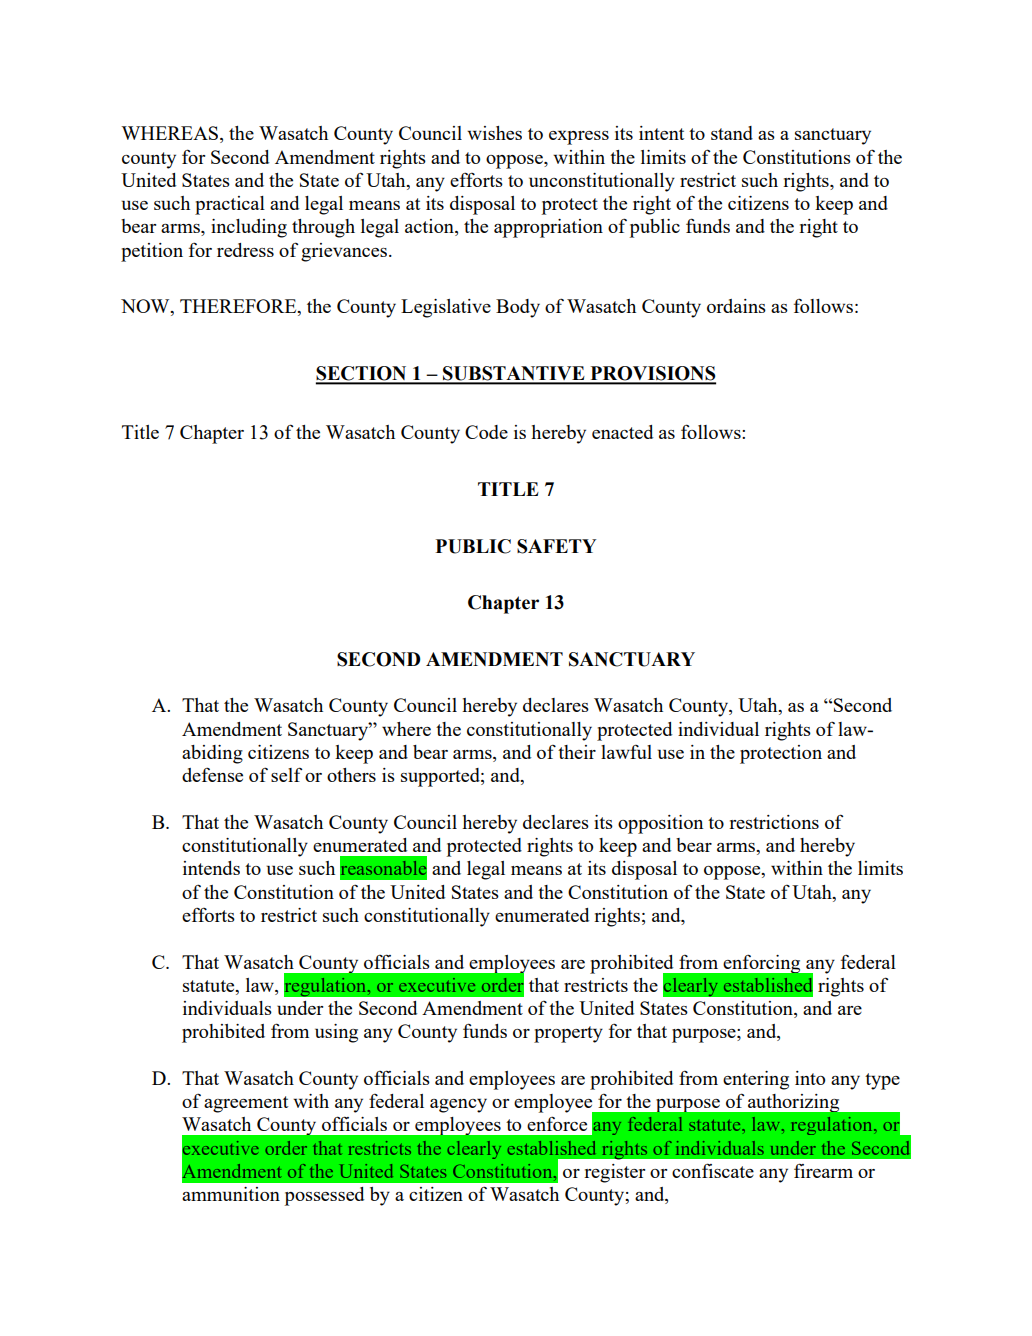  I want to click on self, so click(286, 774).
